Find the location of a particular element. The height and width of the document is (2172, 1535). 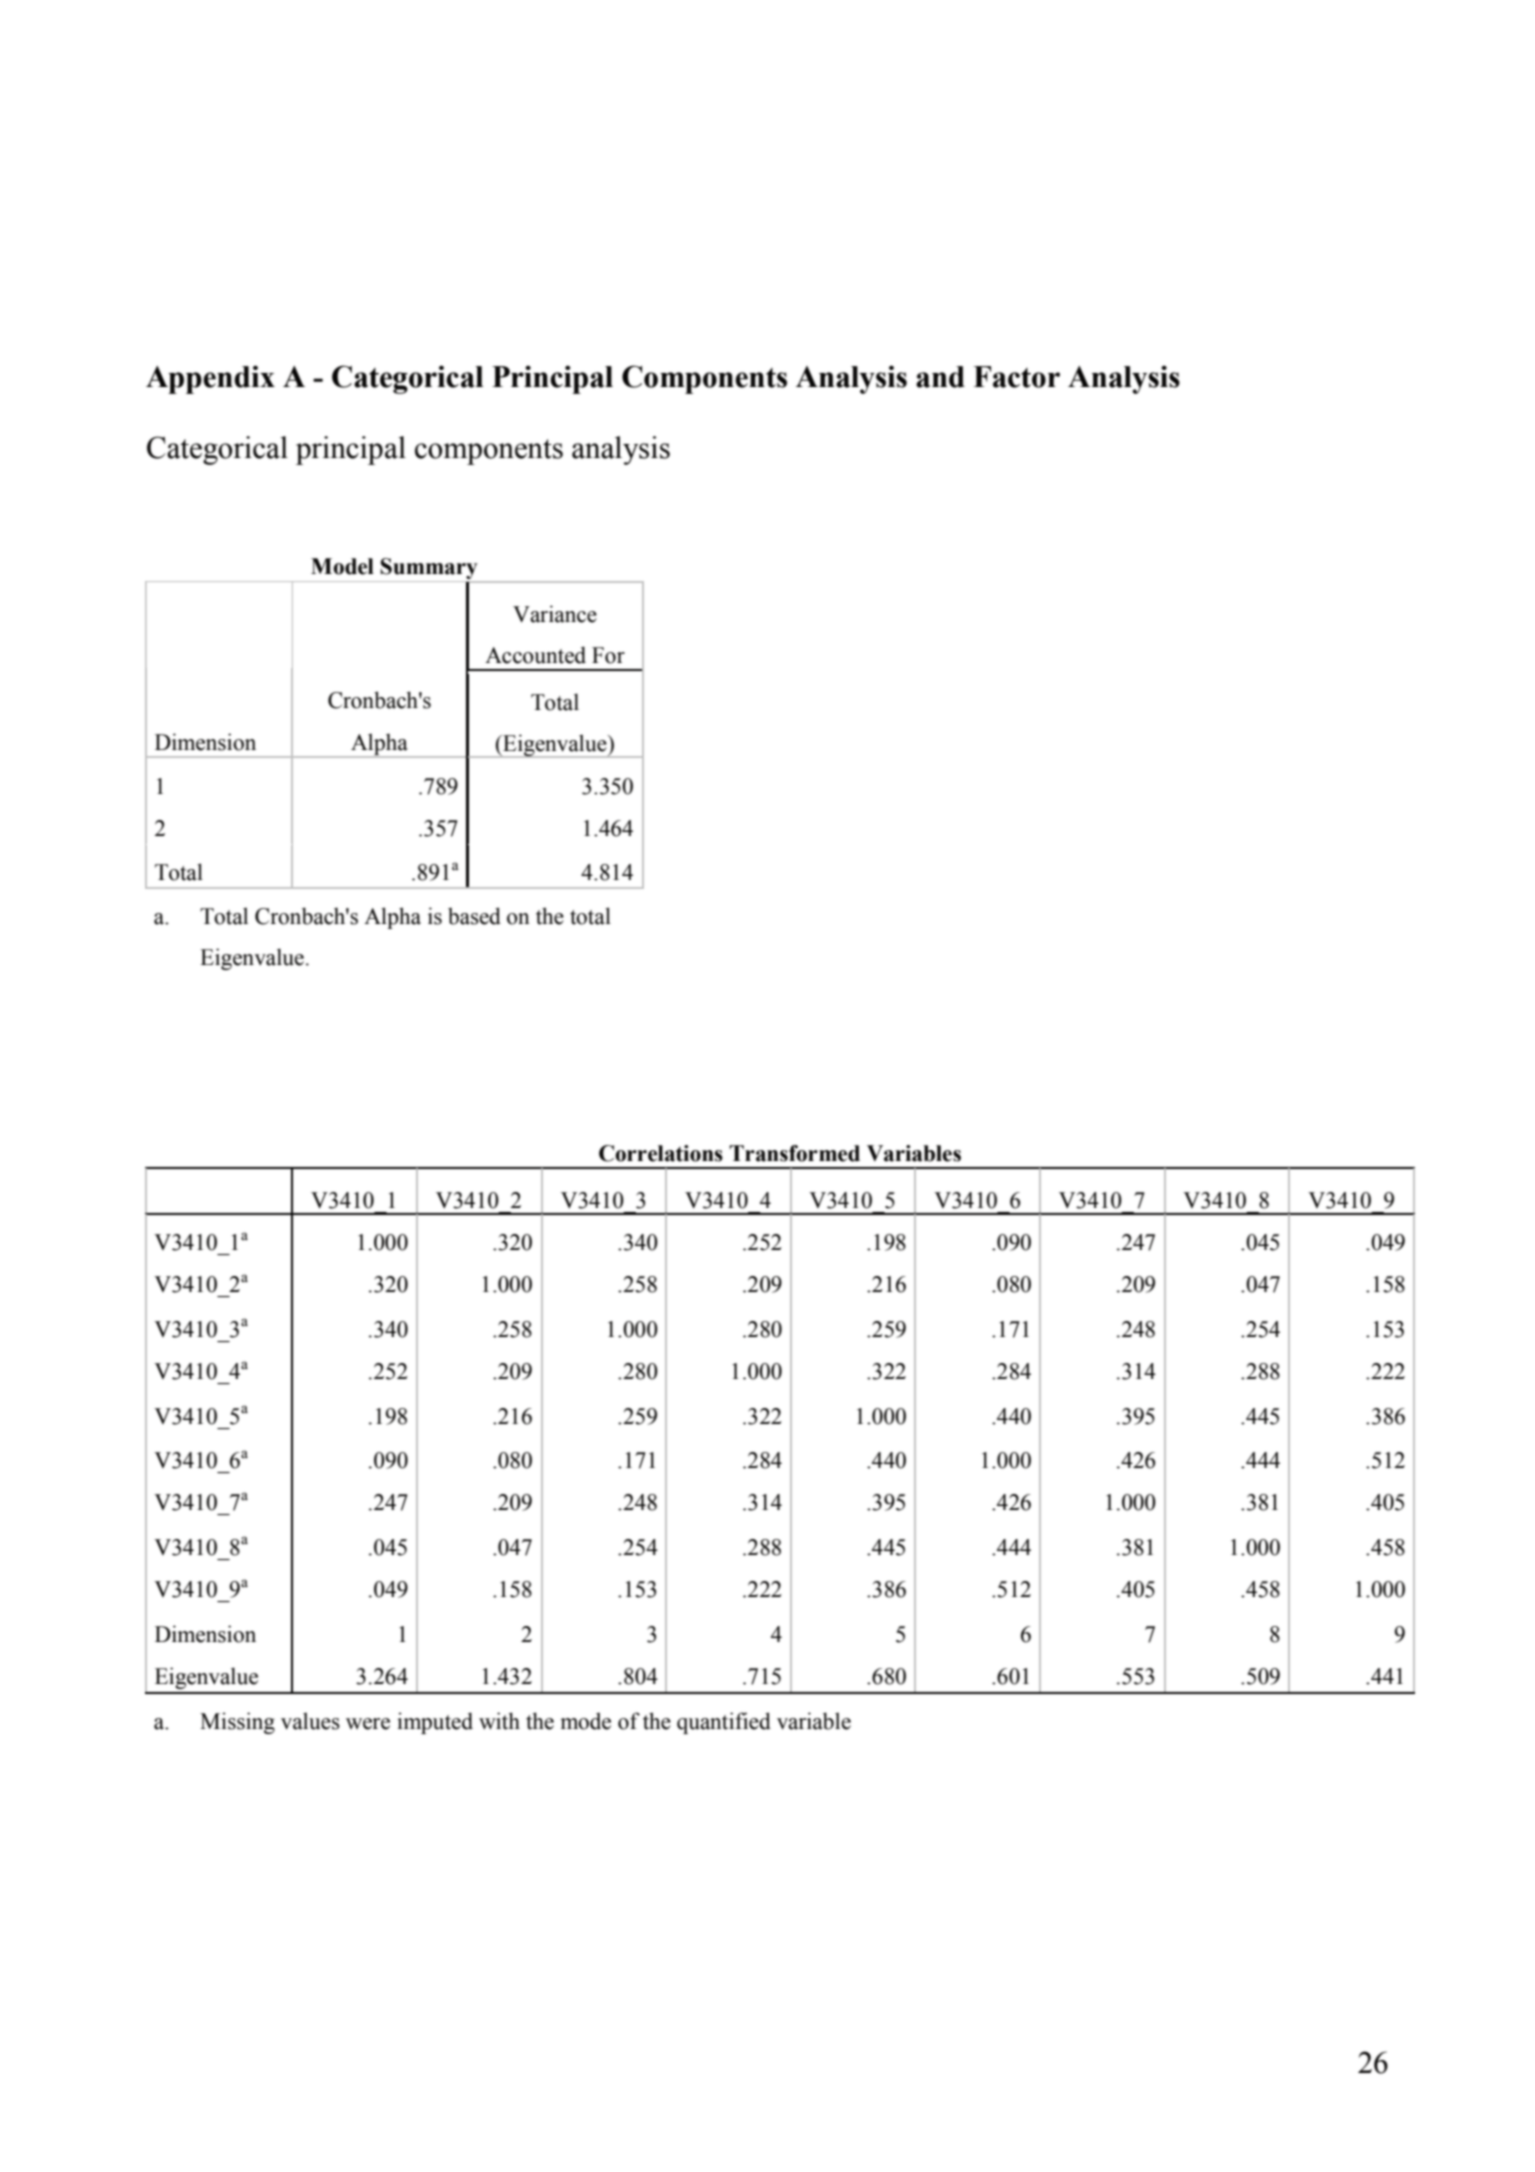

and is located at coordinates (940, 377).
